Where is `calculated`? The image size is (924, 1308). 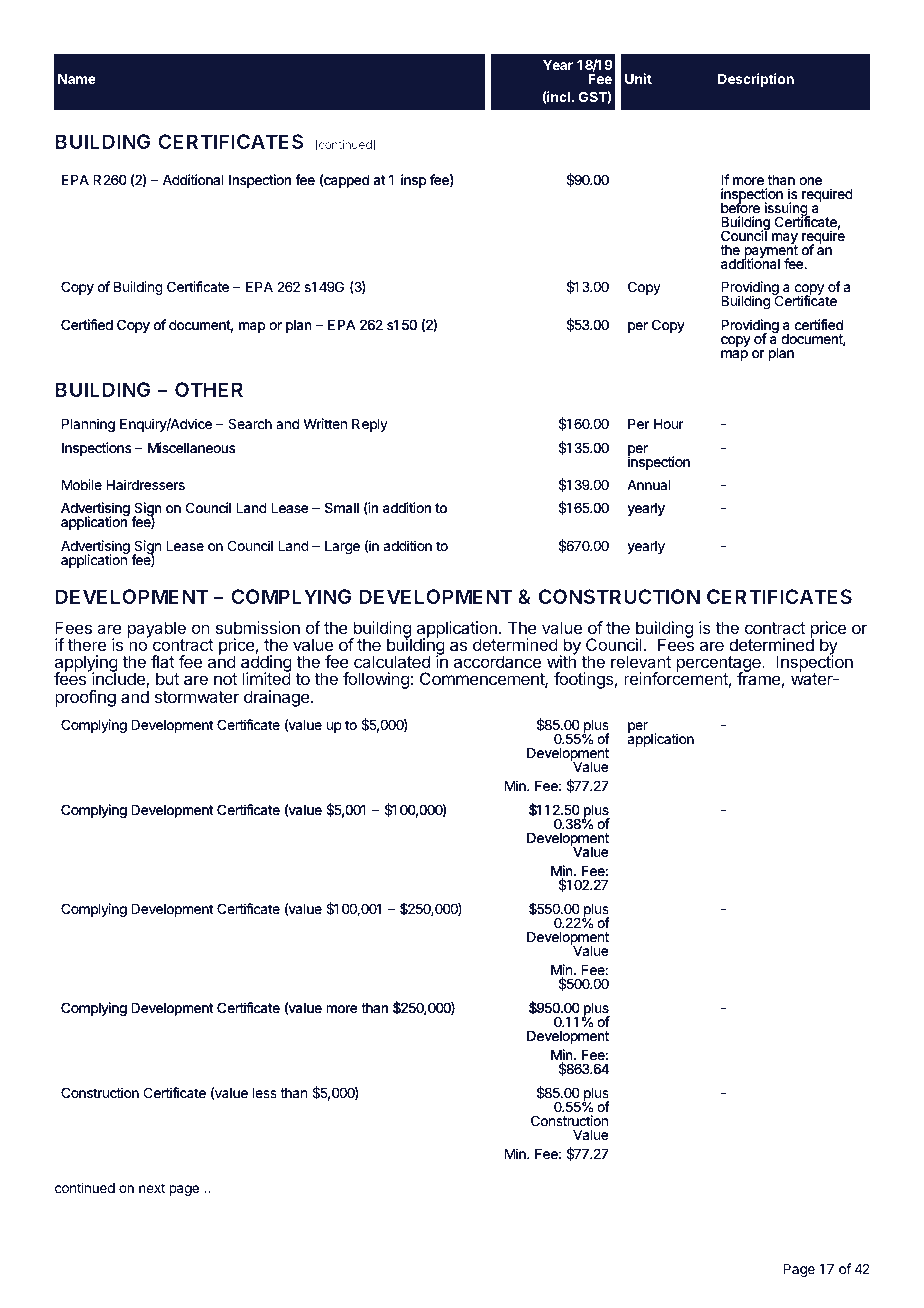
calculated is located at coordinates (392, 661).
